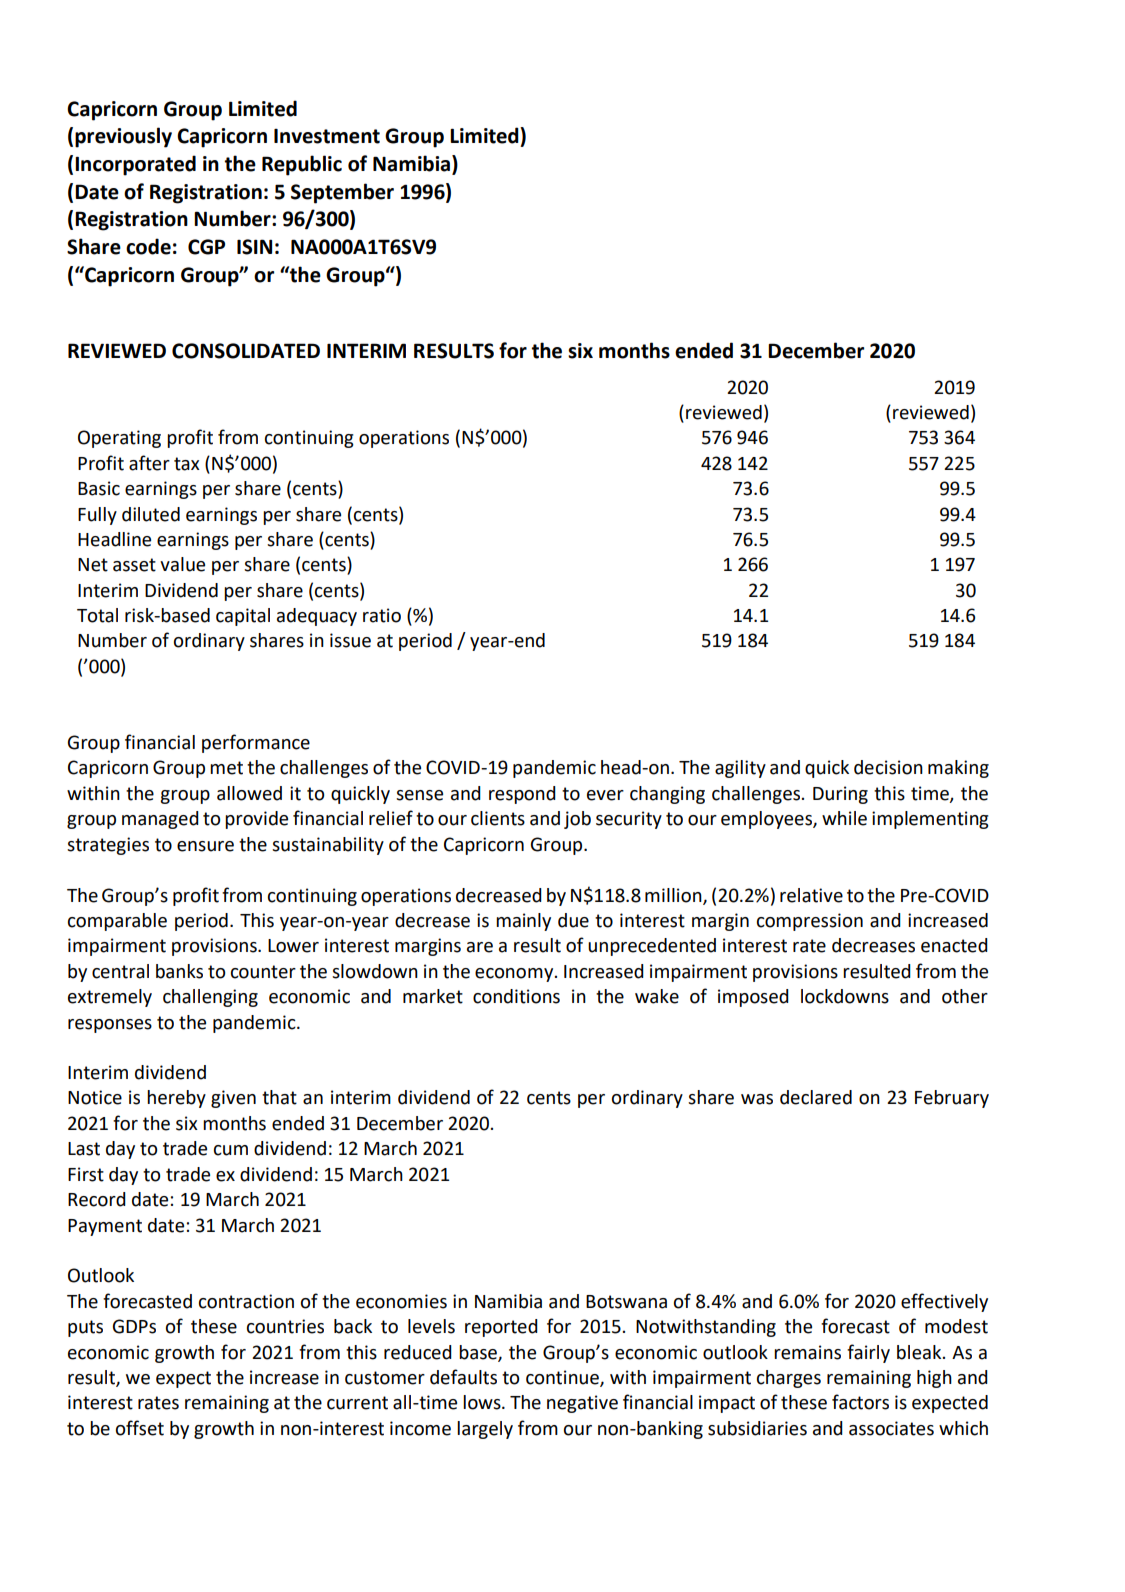 The image size is (1125, 1592). Describe the element at coordinates (327, 136) in the document. I see `Investment` at that location.
